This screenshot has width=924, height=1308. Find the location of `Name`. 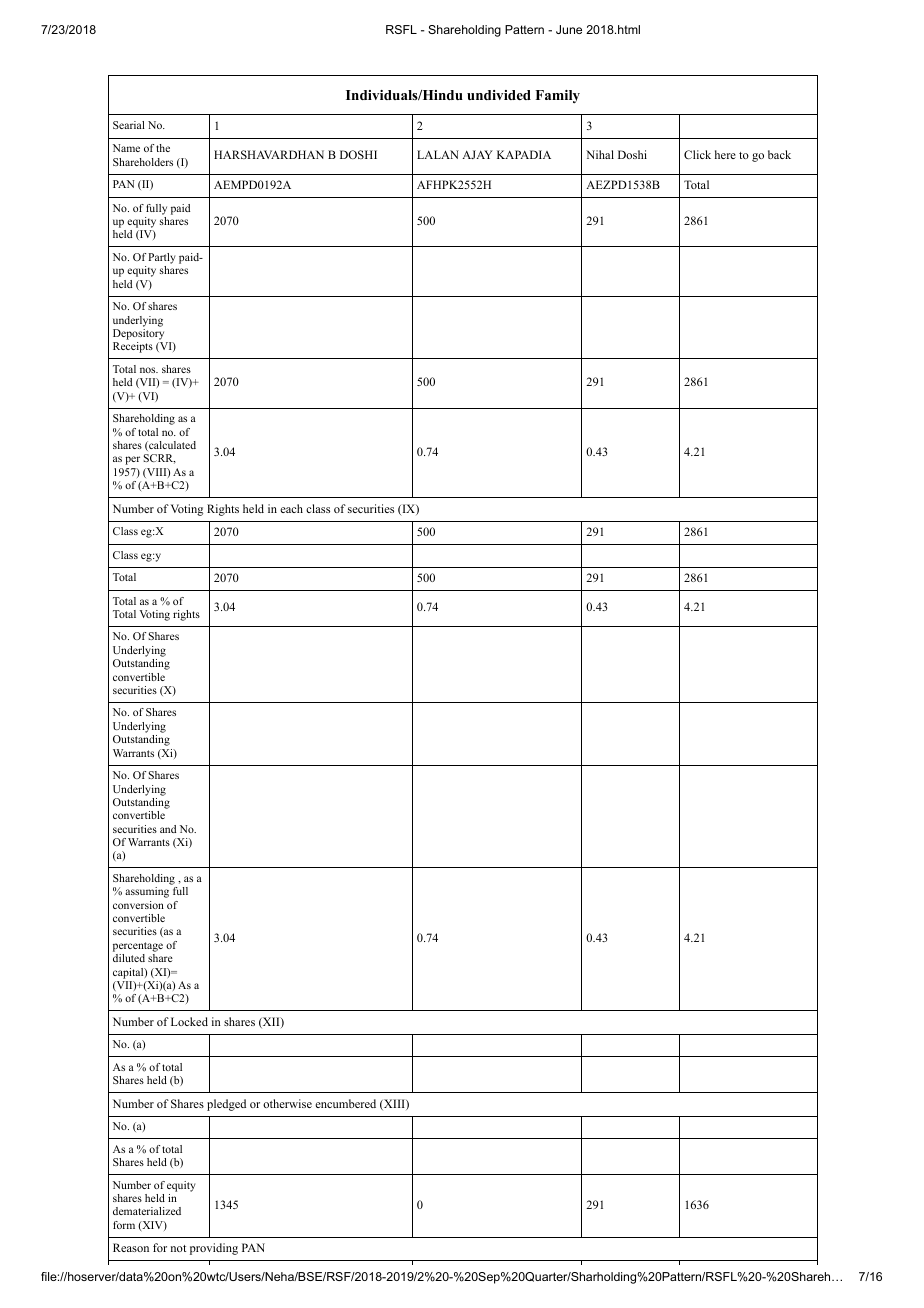

Name is located at coordinates (126, 148).
